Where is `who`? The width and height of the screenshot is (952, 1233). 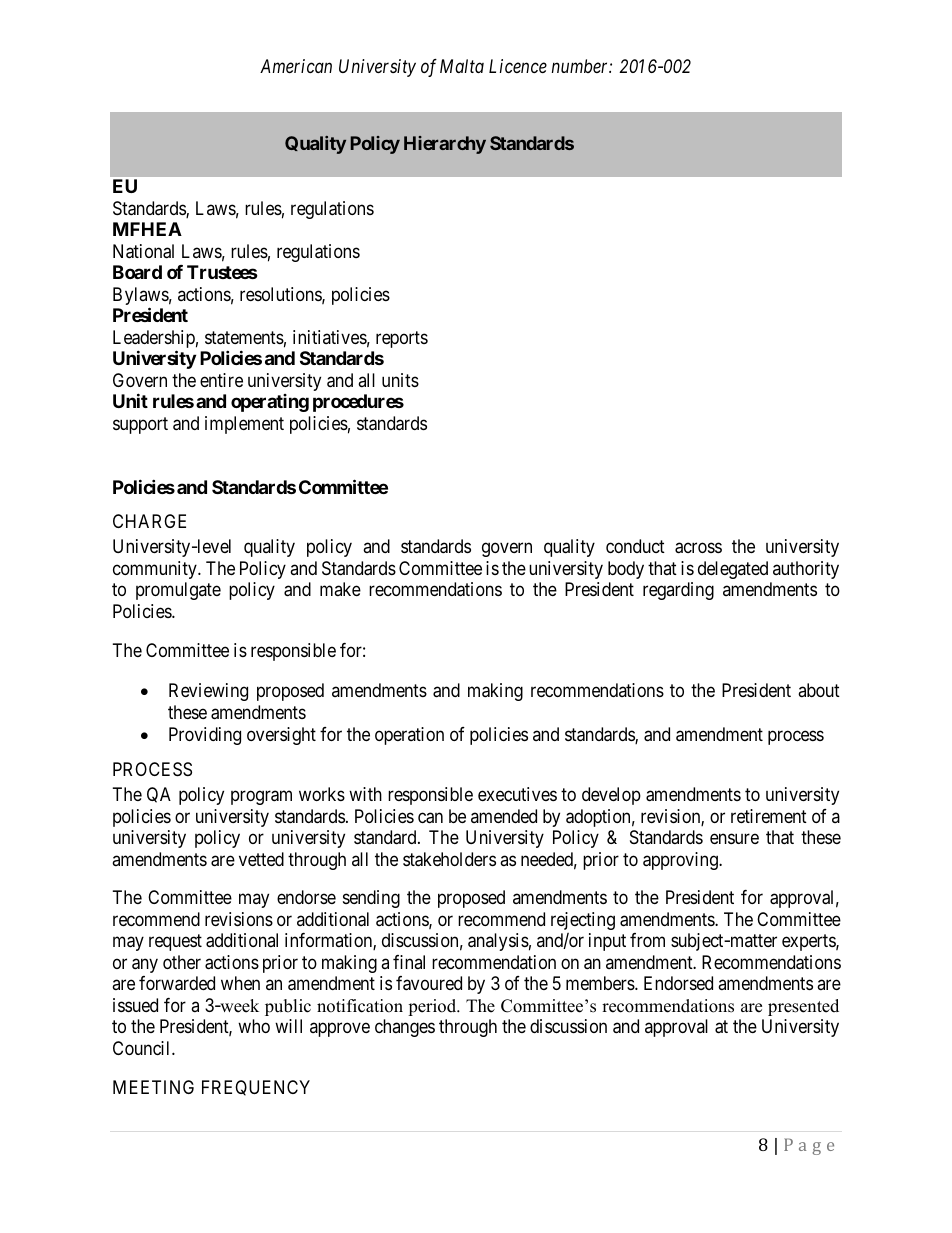 who is located at coordinates (254, 1026).
